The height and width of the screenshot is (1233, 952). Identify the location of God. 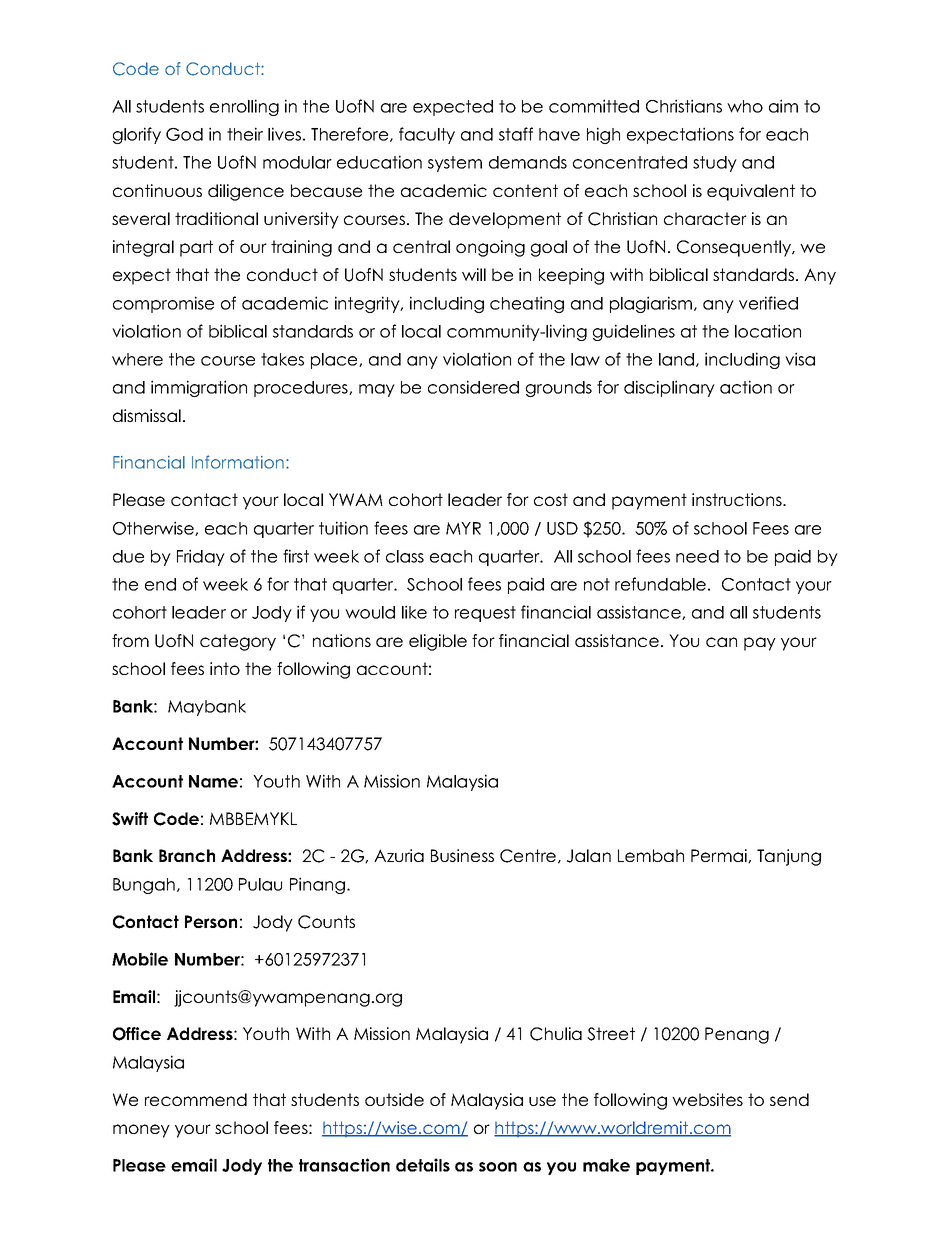
(184, 134).
